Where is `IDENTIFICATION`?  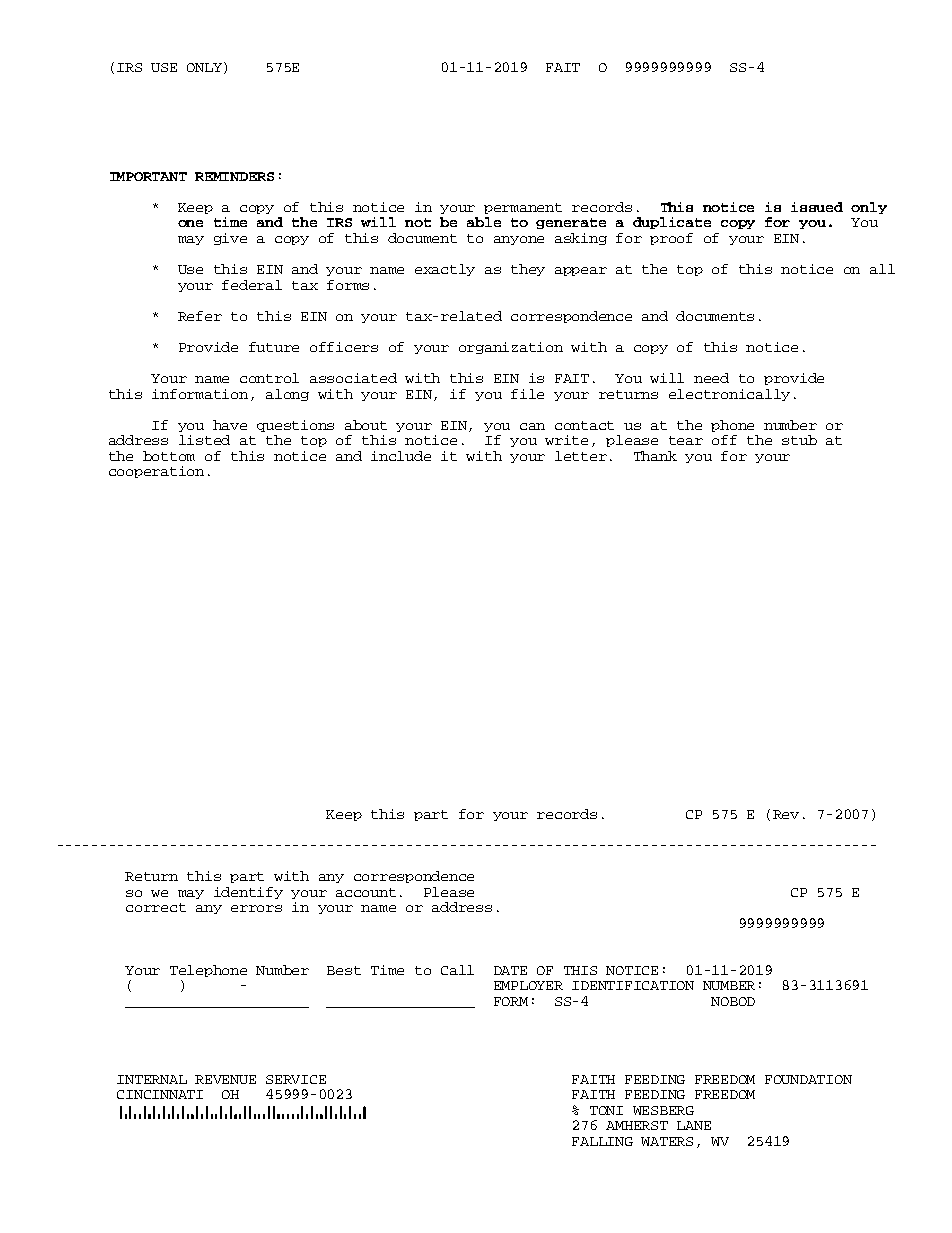 IDENTIFICATION is located at coordinates (633, 985).
